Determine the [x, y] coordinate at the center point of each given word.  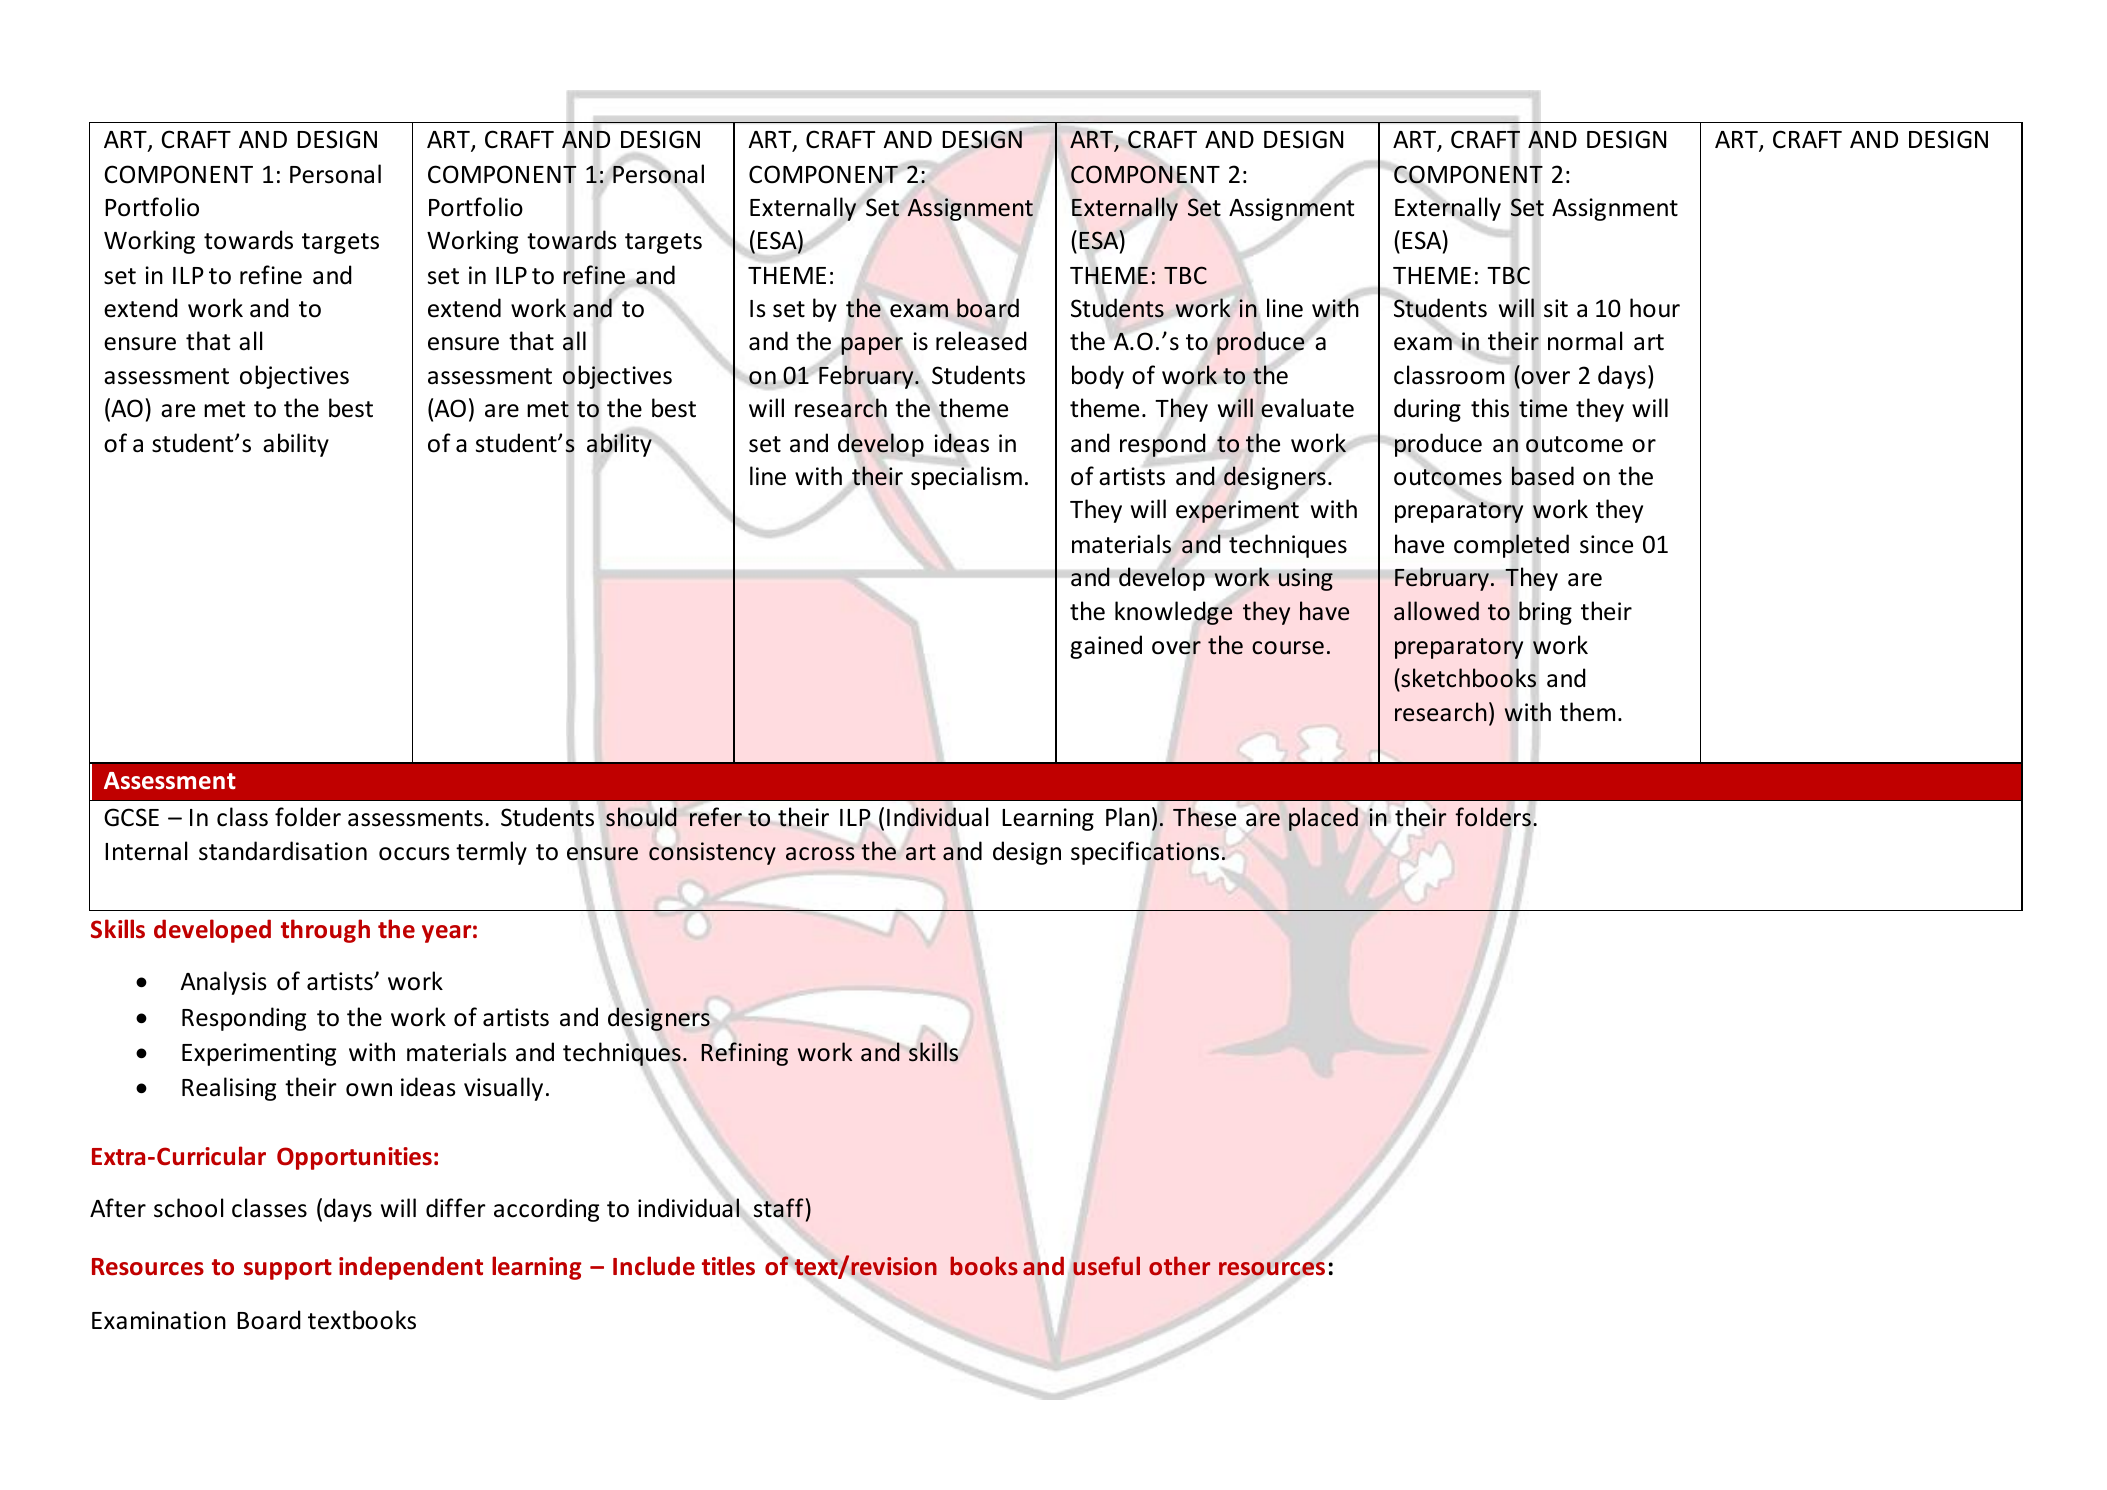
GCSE [131, 817]
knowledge [1174, 613]
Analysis [223, 983]
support [288, 1269]
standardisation [283, 851]
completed [1511, 546]
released [981, 340]
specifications [1145, 853]
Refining [744, 1054]
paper [872, 346]
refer [716, 817]
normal [1585, 341]
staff [779, 1207]
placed [1323, 819]
